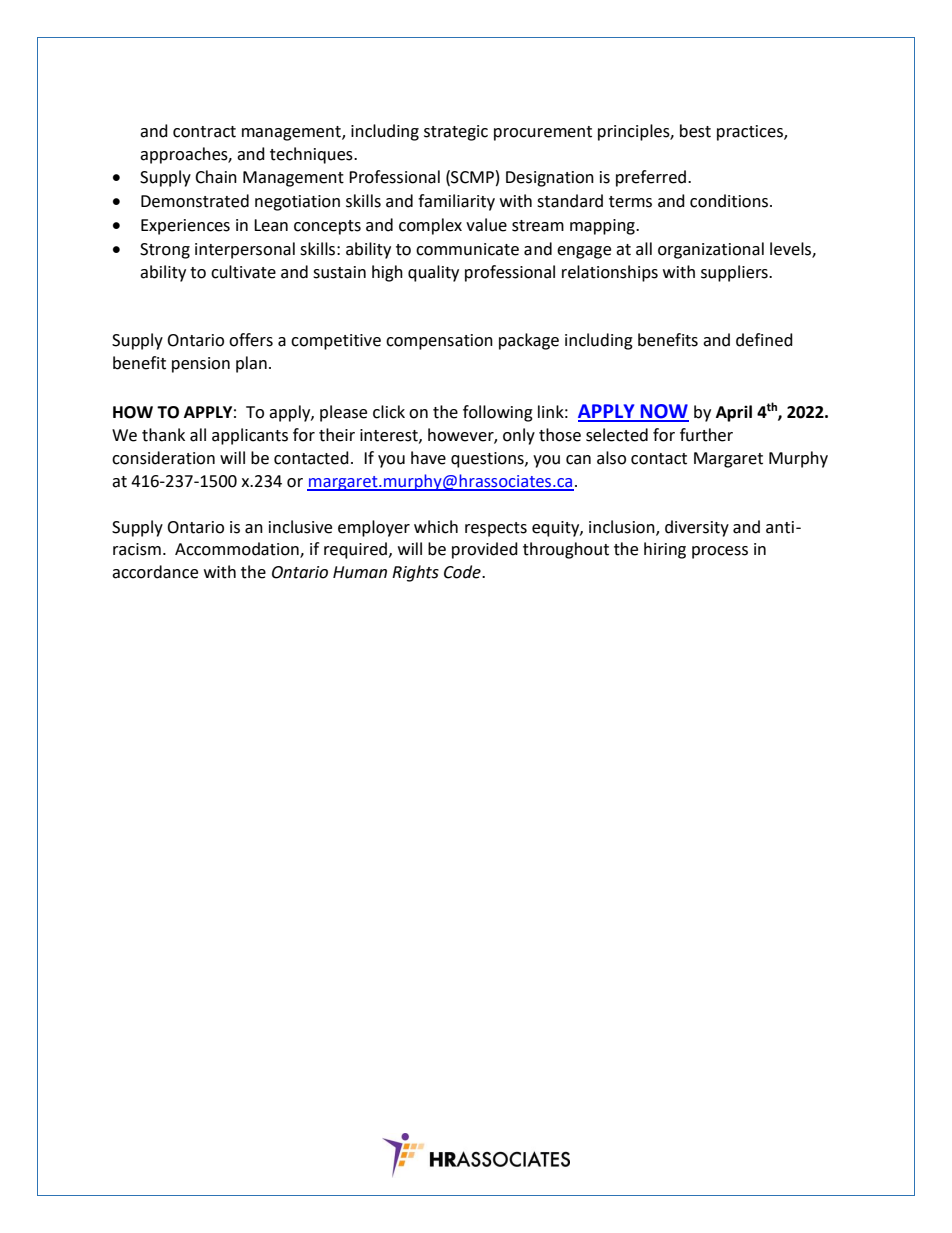  What do you see at coordinates (611, 458) in the screenshot?
I see `also` at bounding box center [611, 458].
